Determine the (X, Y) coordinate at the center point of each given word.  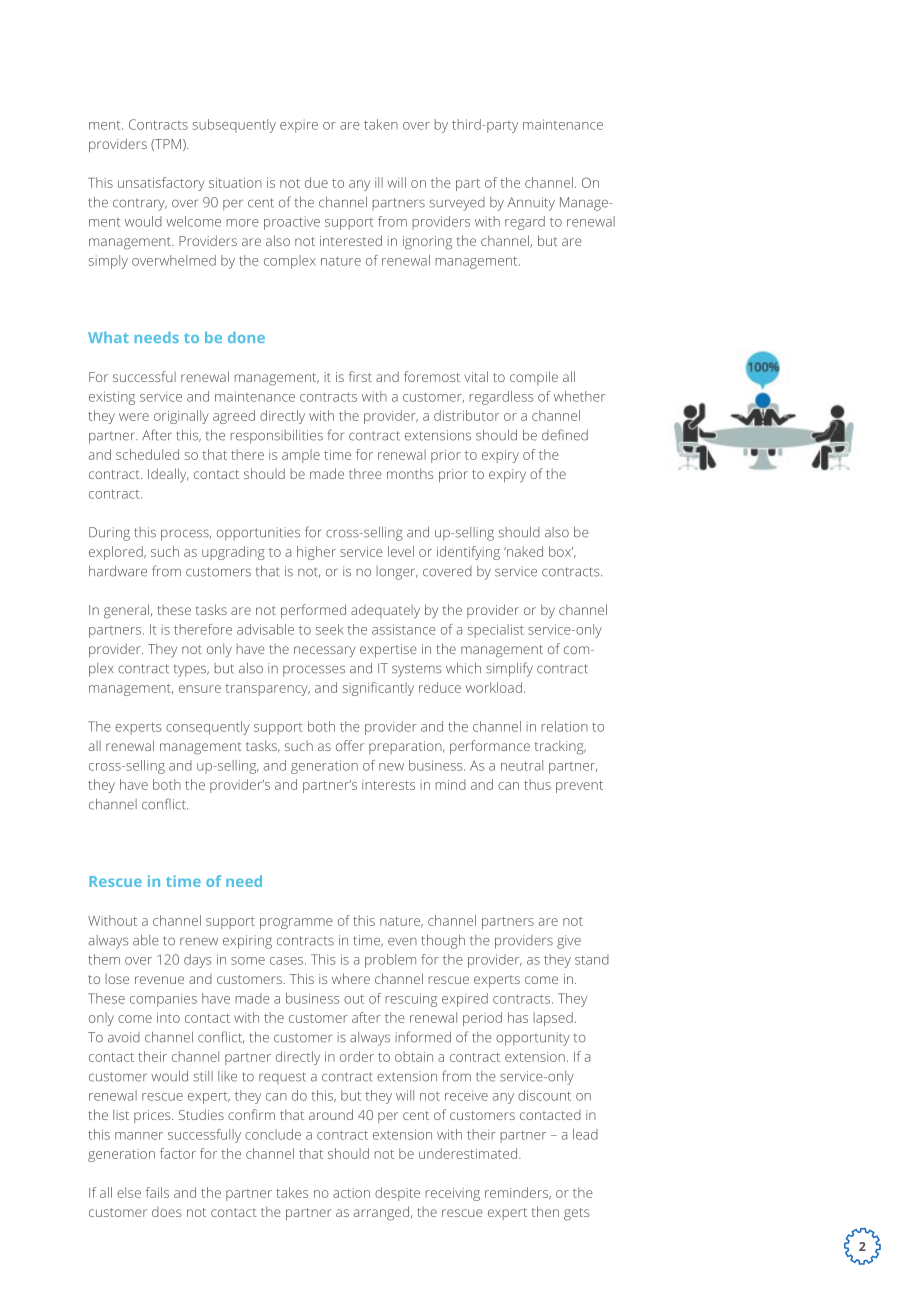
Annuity (531, 204)
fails (157, 1192)
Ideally (168, 475)
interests (388, 785)
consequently (208, 728)
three (365, 473)
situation (235, 183)
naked (524, 551)
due (316, 182)
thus (537, 784)
